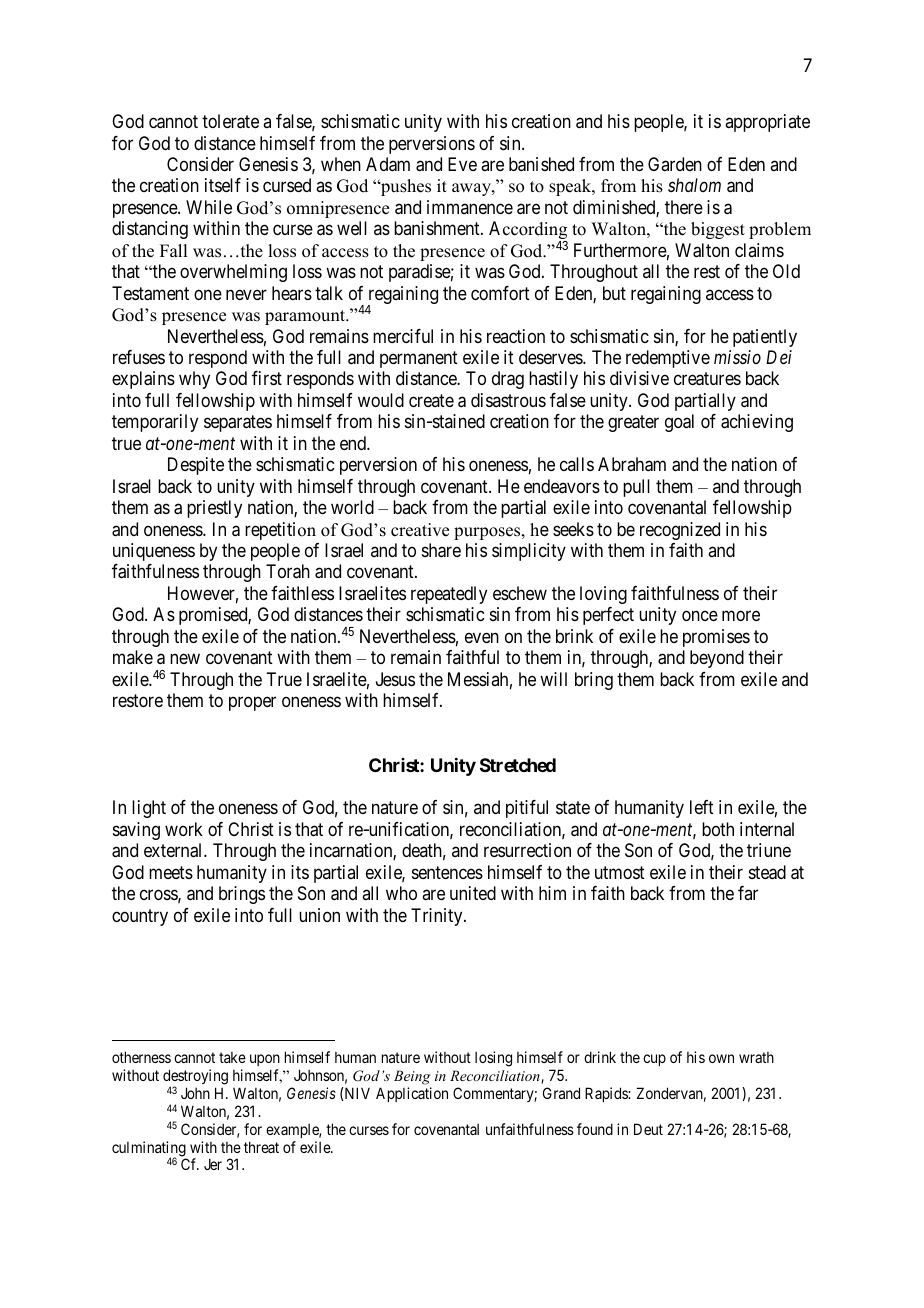 The height and width of the document is (1308, 924). I want to click on goal, so click(679, 423).
